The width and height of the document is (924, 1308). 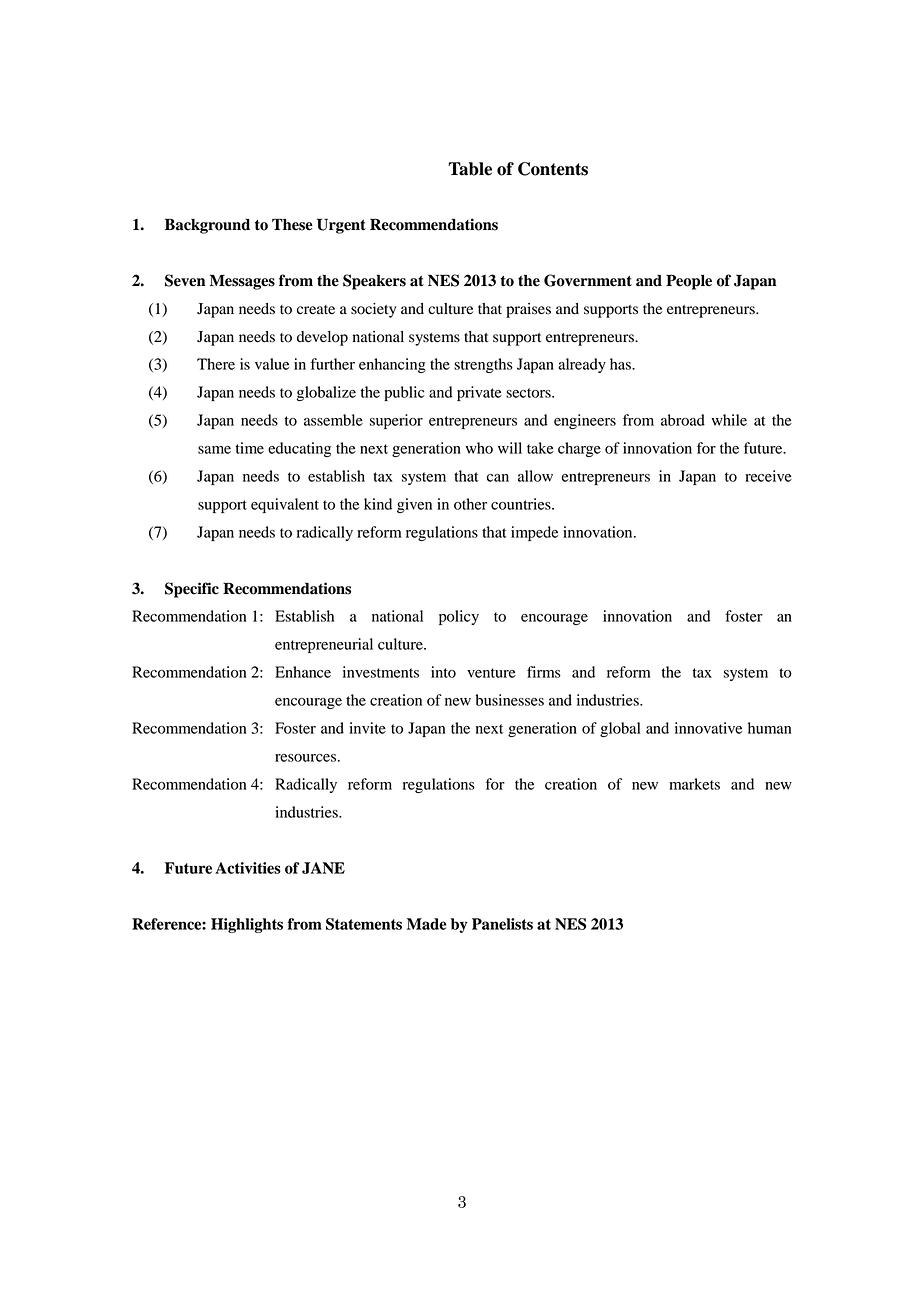 What do you see at coordinates (285, 505) in the document?
I see `equivalent` at bounding box center [285, 505].
